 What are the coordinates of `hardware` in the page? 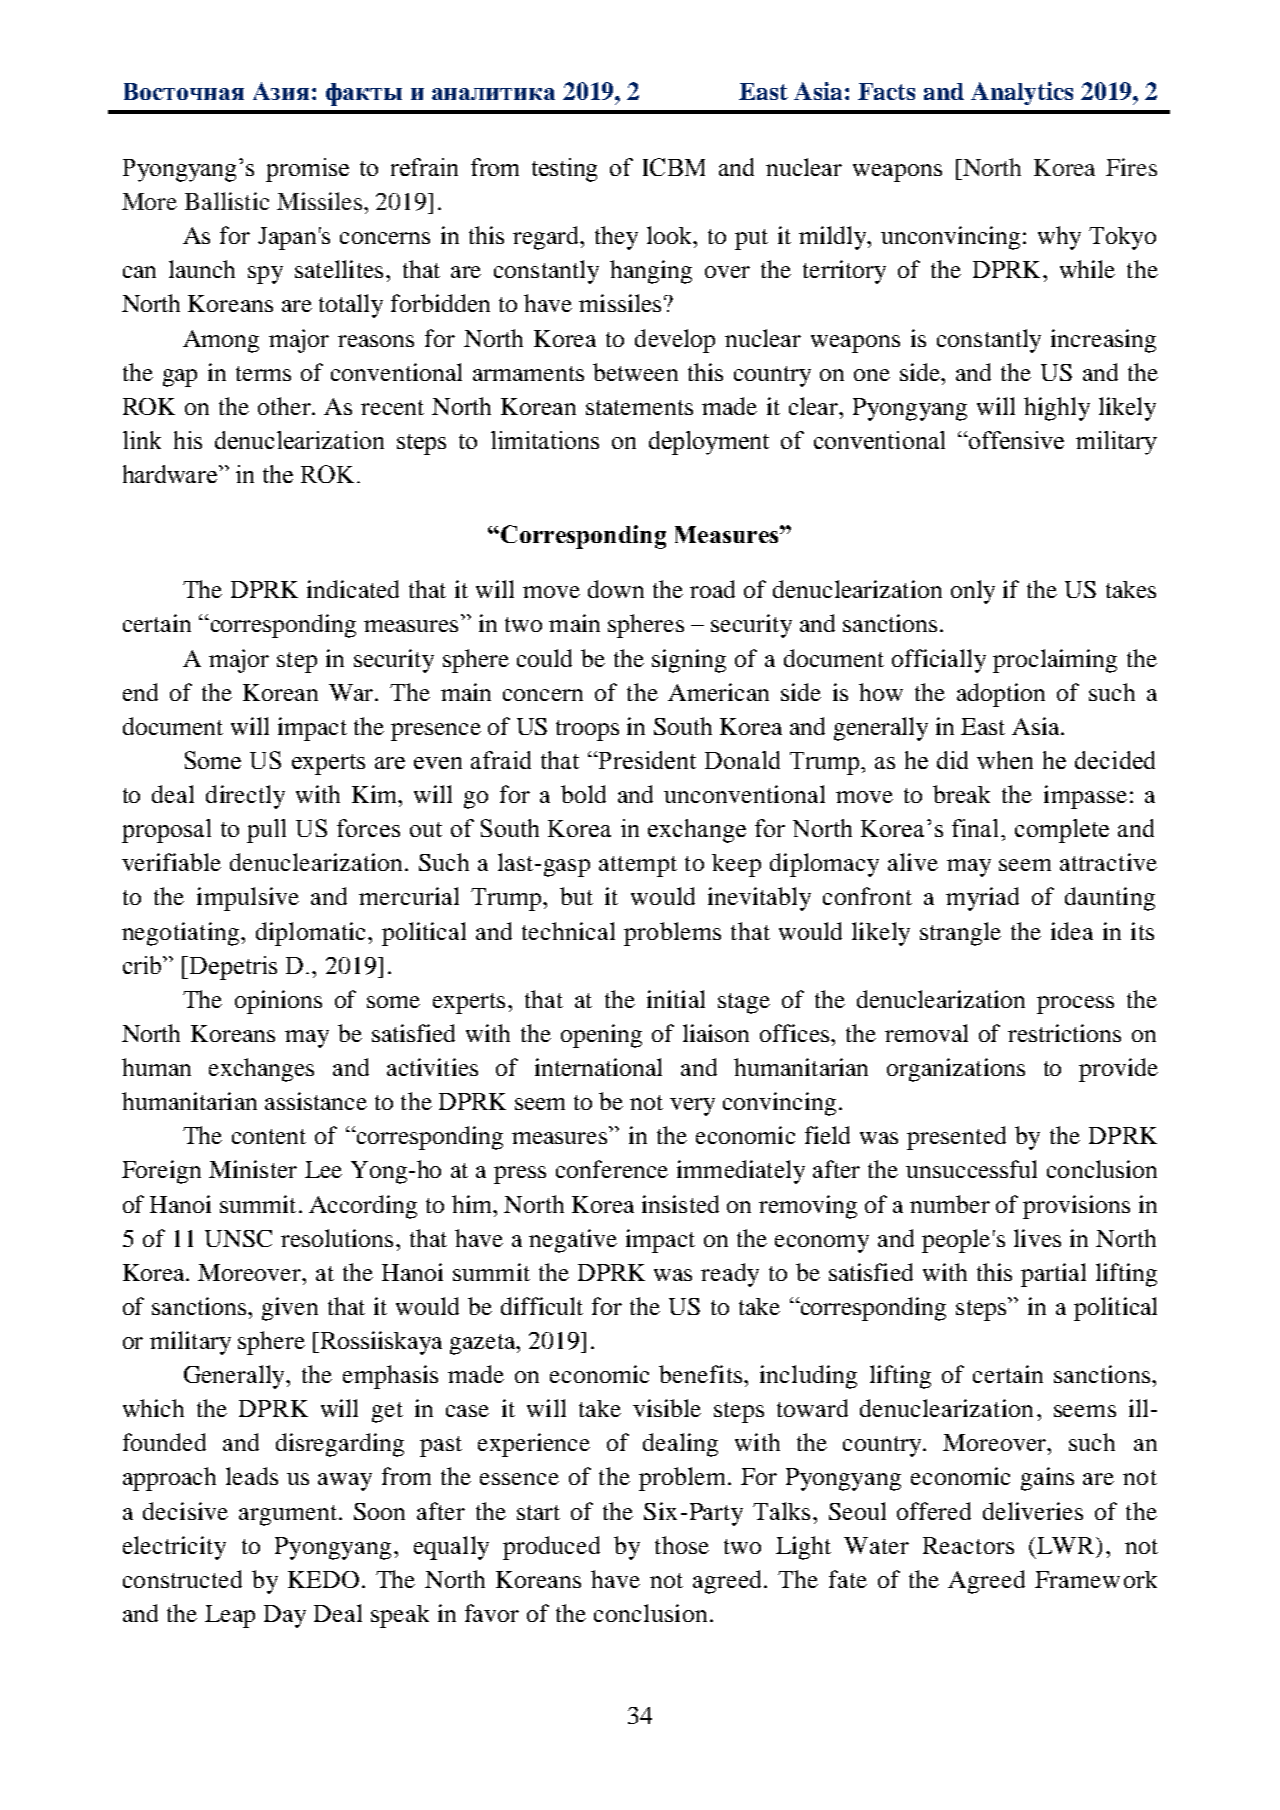 It's located at (170, 474).
